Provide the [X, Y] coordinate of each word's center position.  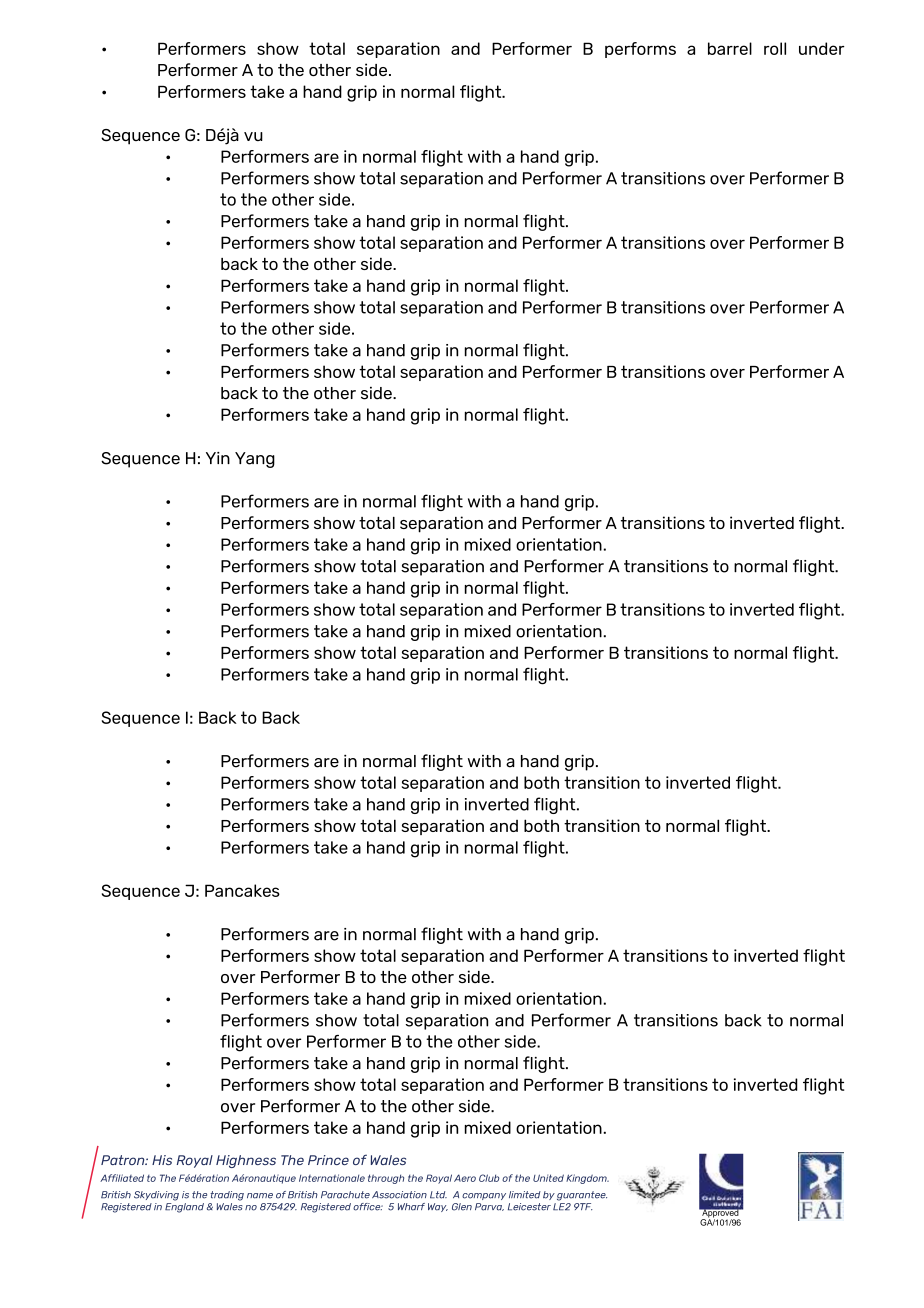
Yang [255, 460]
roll [775, 48]
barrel [730, 48]
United [548, 1178]
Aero [465, 1178]
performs [640, 50]
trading [227, 1196]
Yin [218, 458]
